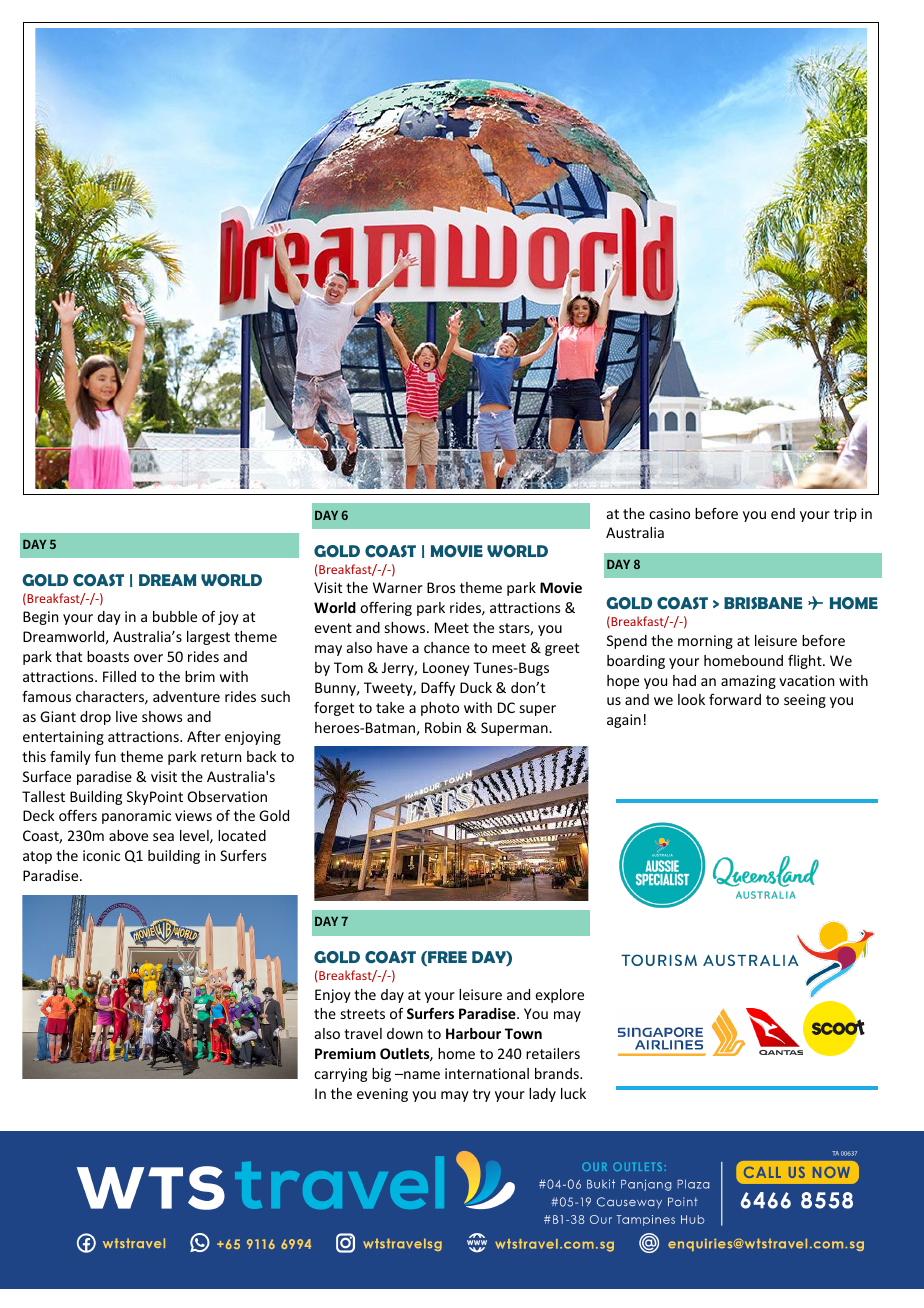 This document has height=1308, width=924. What do you see at coordinates (175, 616) in the document?
I see `bubble` at bounding box center [175, 616].
